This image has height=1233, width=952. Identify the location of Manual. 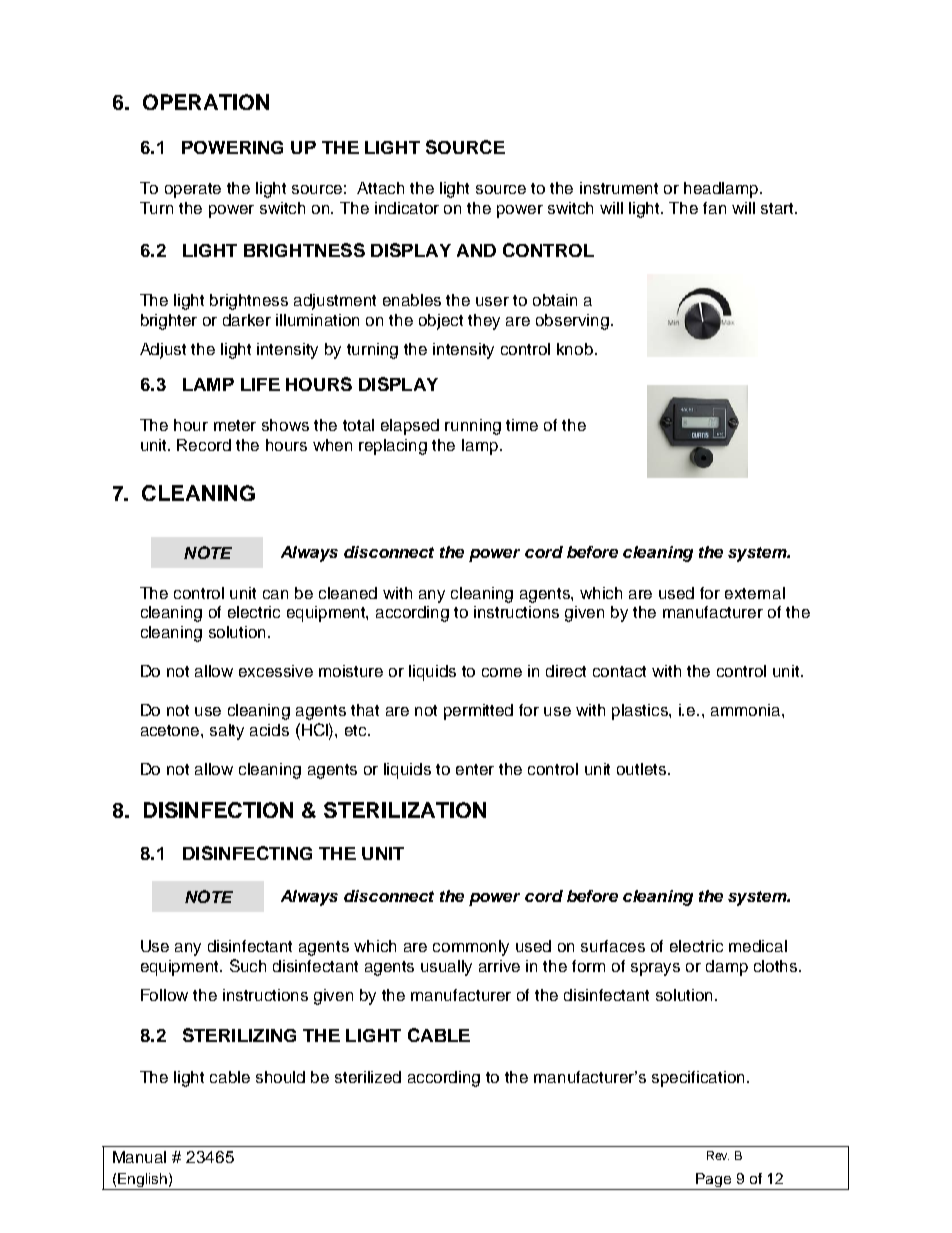
(139, 1157).
